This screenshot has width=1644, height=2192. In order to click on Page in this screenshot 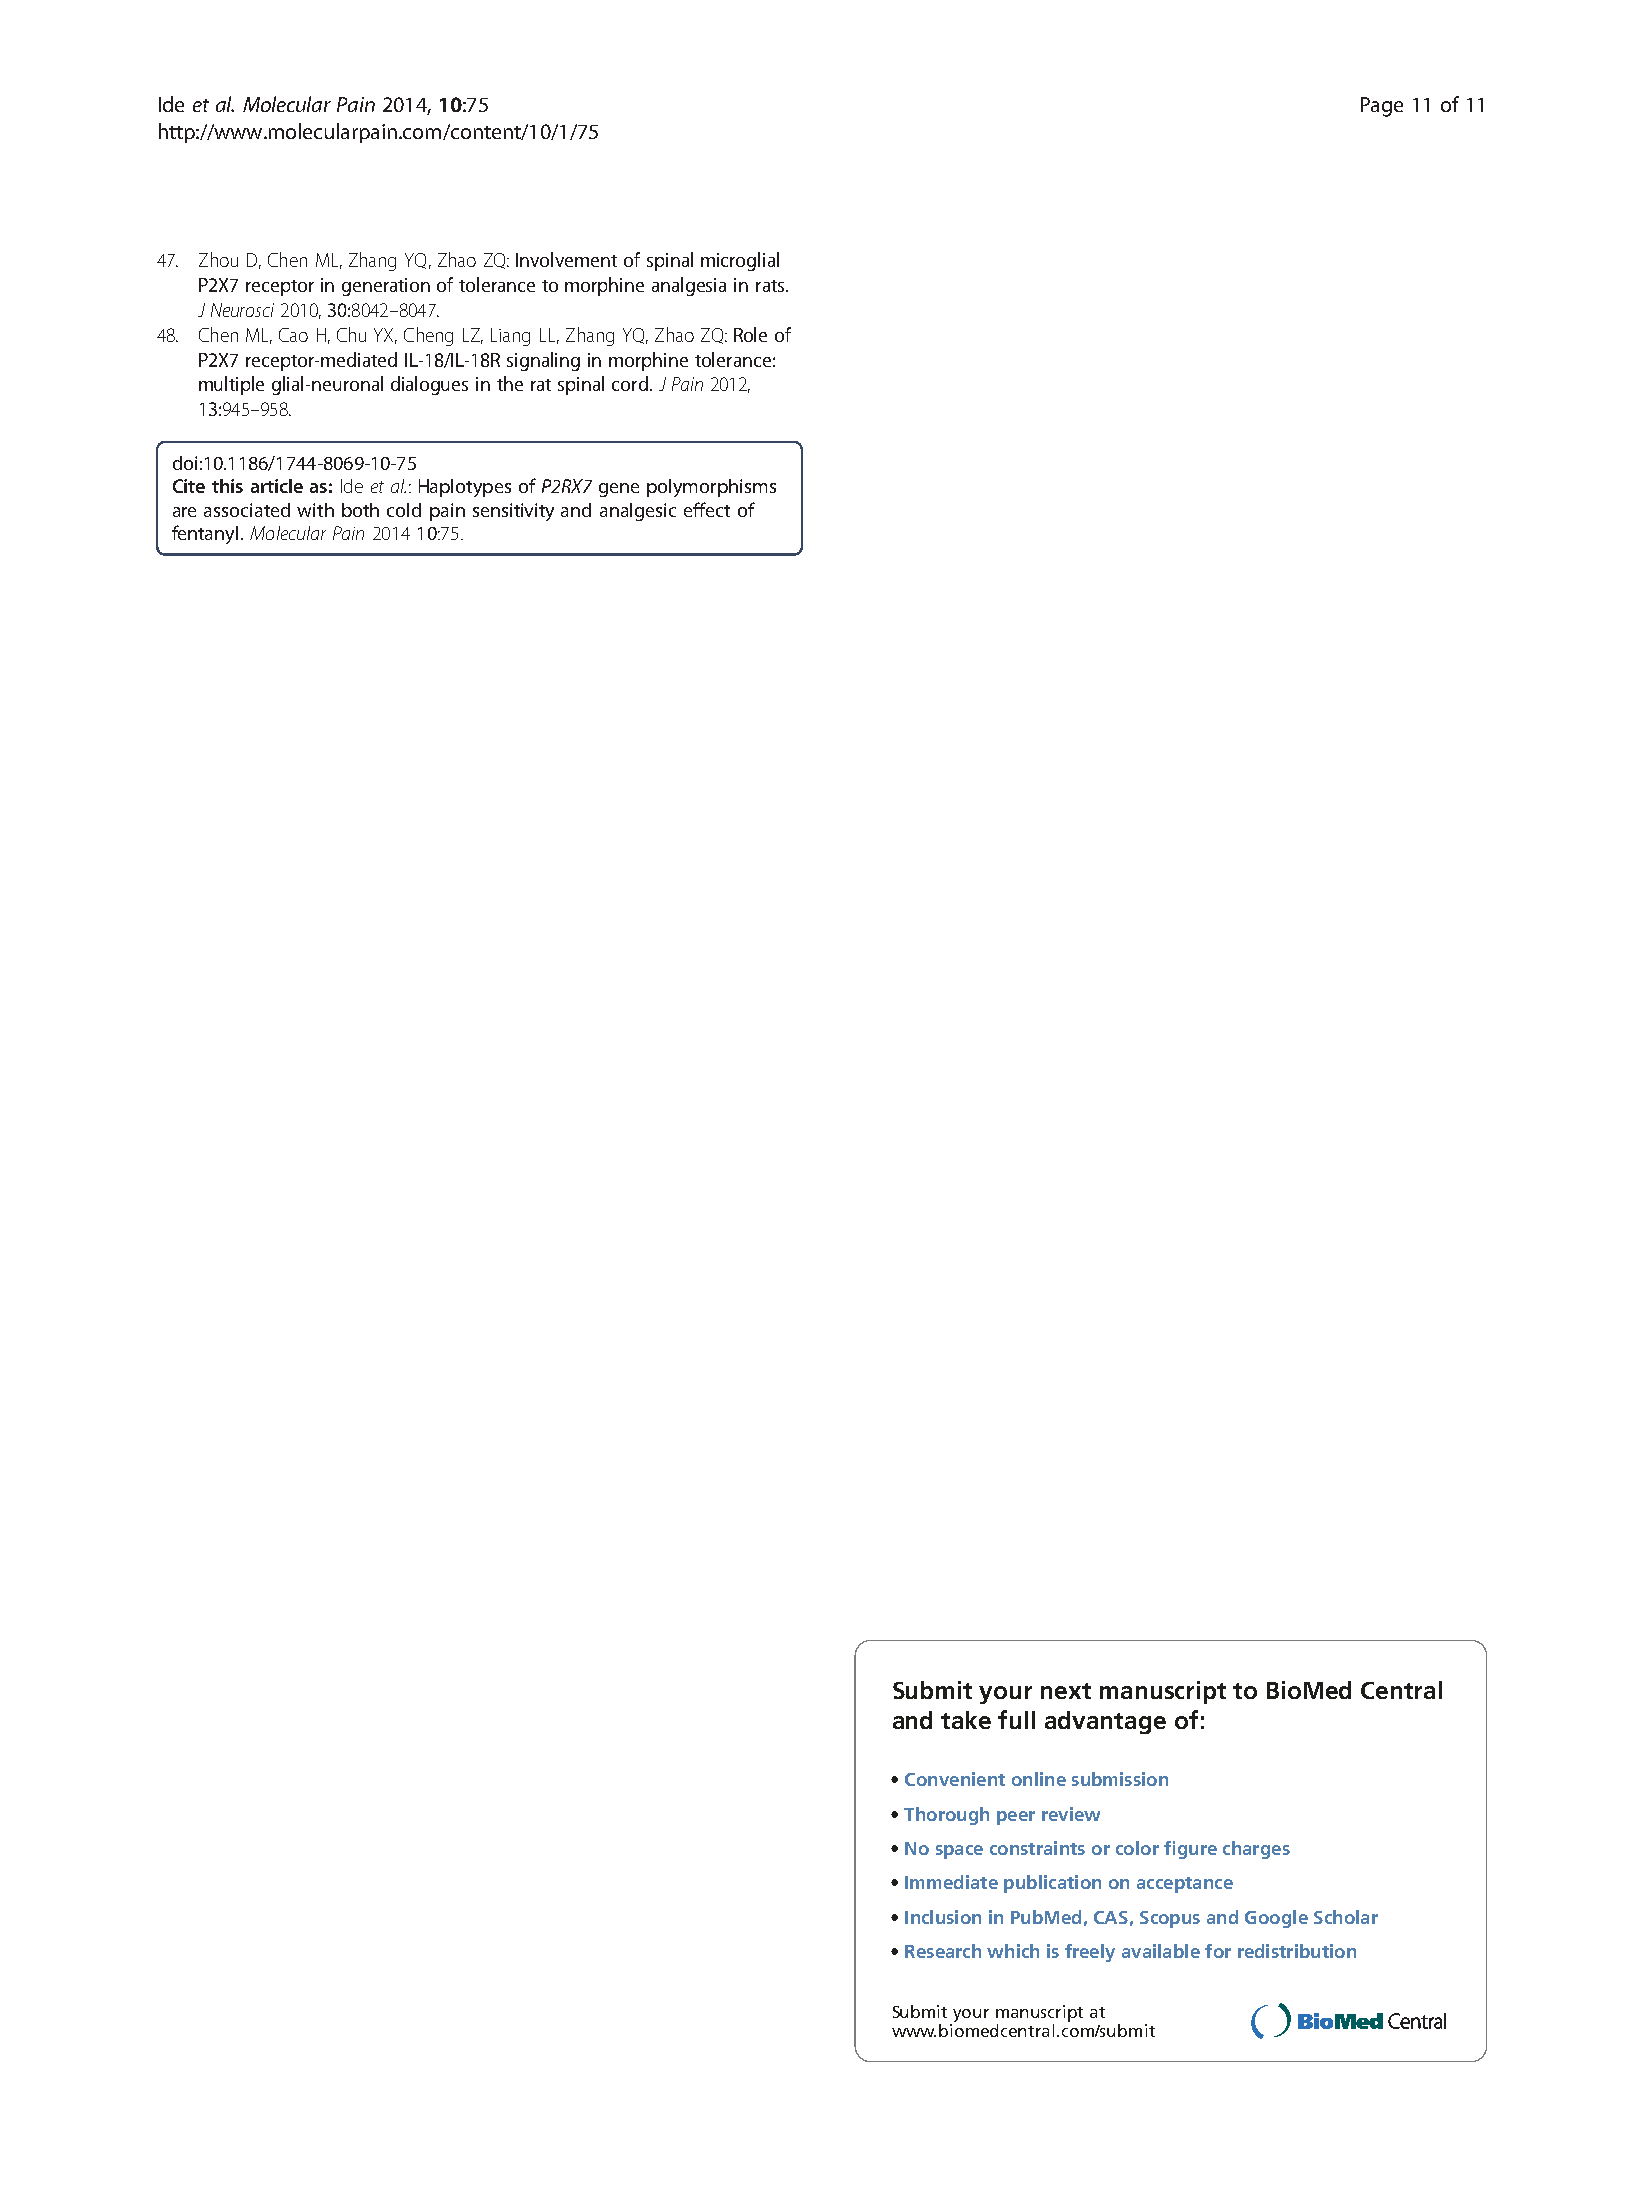, I will do `click(1382, 107)`.
